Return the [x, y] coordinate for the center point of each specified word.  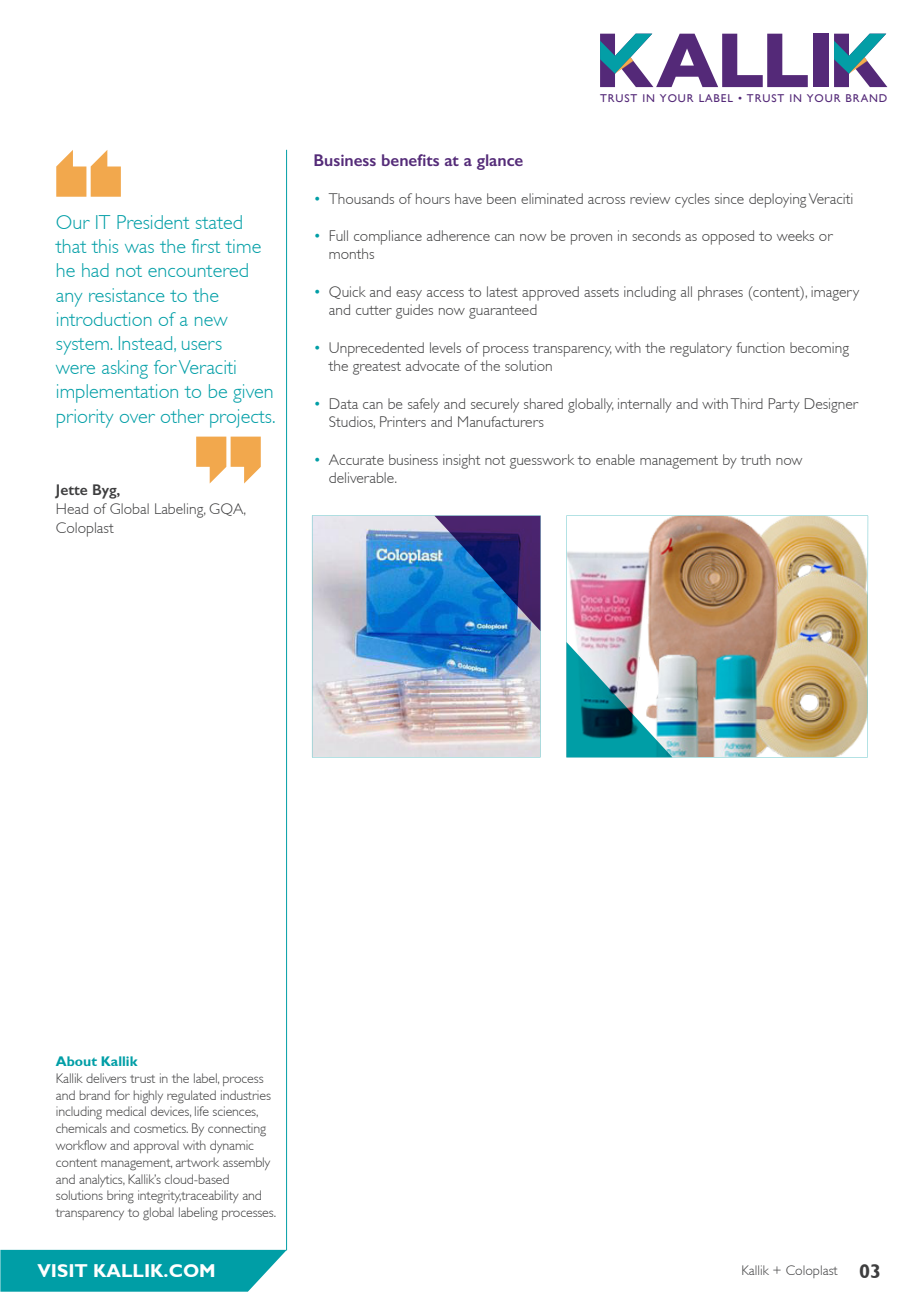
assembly [246, 1163]
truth [756, 459]
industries [246, 1095]
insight [462, 461]
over [137, 418]
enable [615, 459]
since [729, 198]
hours [433, 198]
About [76, 1061]
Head [72, 508]
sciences [235, 1111]
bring [120, 1197]
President [153, 222]
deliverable [362, 477]
